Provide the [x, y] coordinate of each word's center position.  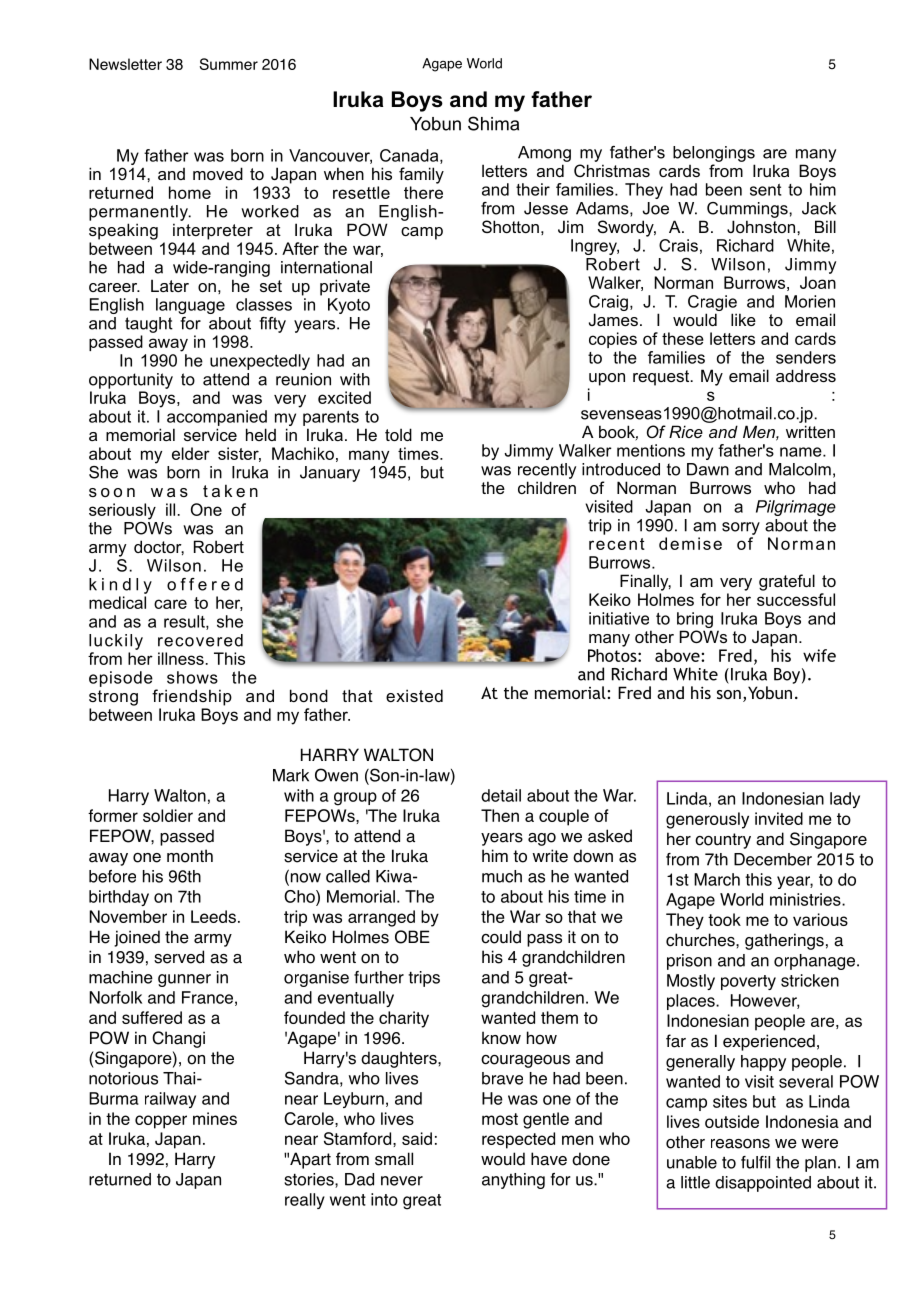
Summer [229, 64]
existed [414, 695]
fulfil [755, 1162]
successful [796, 599]
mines [215, 1118]
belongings [714, 154]
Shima [493, 123]
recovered [200, 640]
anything [513, 1181]
